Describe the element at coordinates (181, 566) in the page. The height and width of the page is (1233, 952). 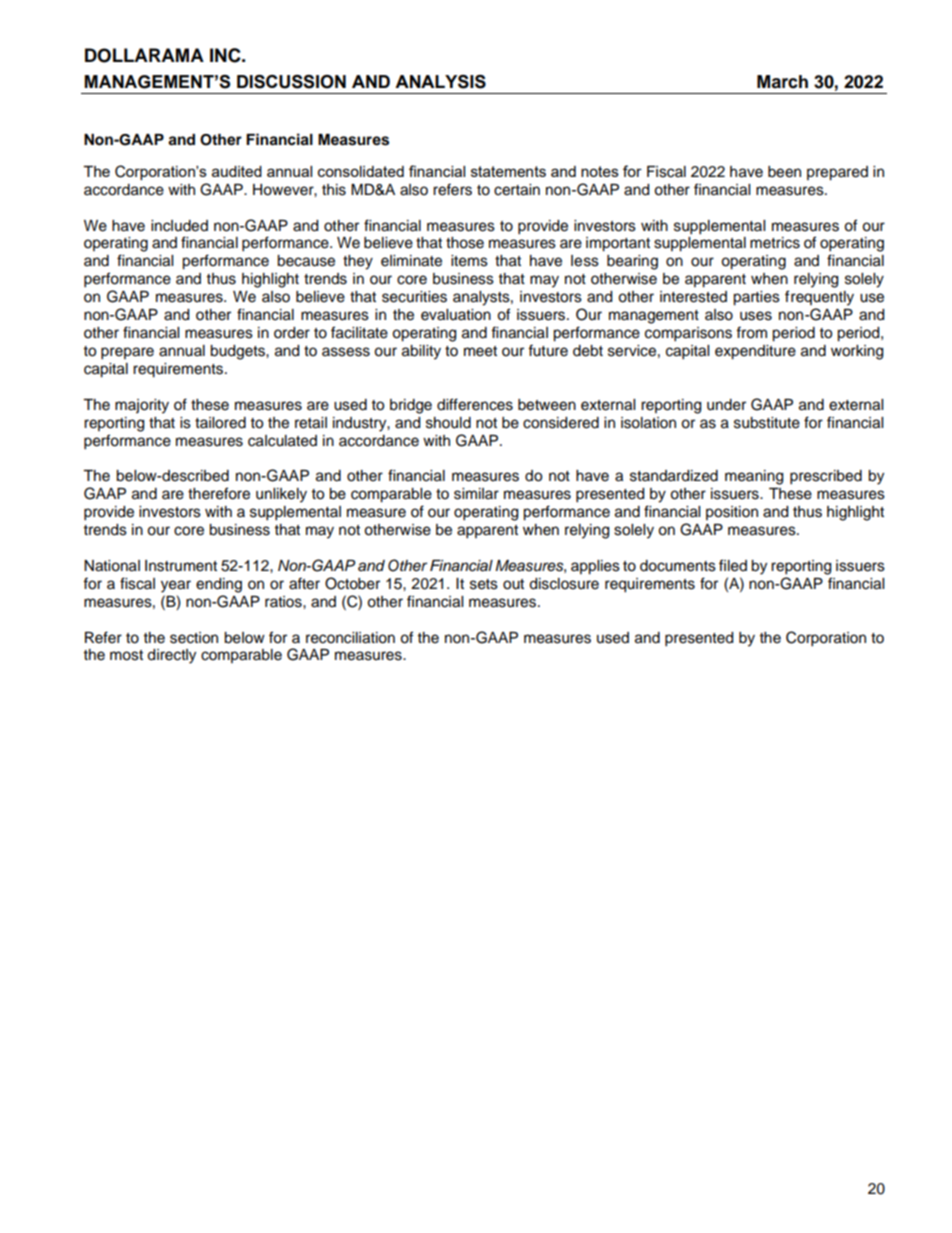
I see `Instrument` at that location.
